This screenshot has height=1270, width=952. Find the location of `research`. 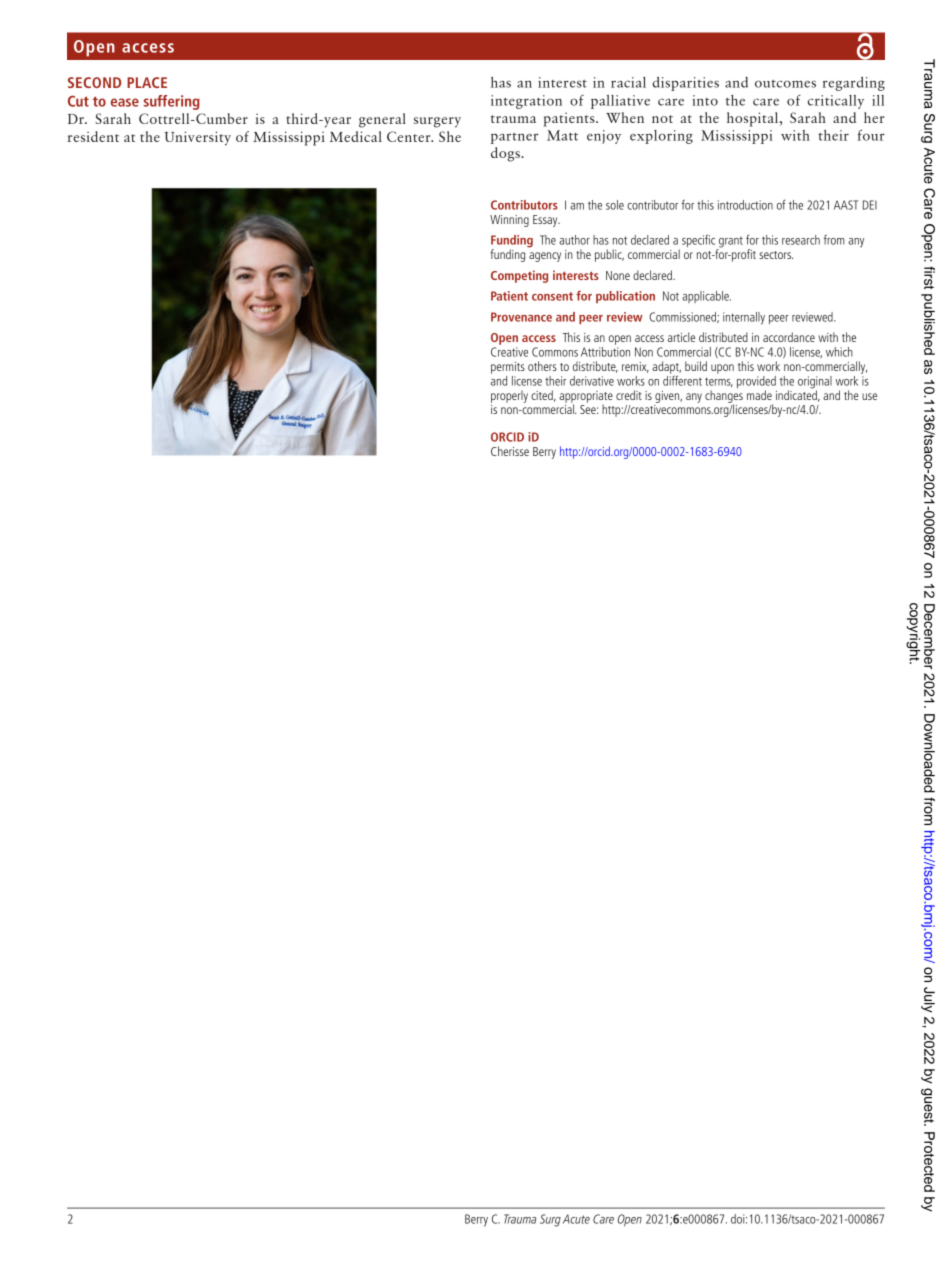

research is located at coordinates (801, 240).
